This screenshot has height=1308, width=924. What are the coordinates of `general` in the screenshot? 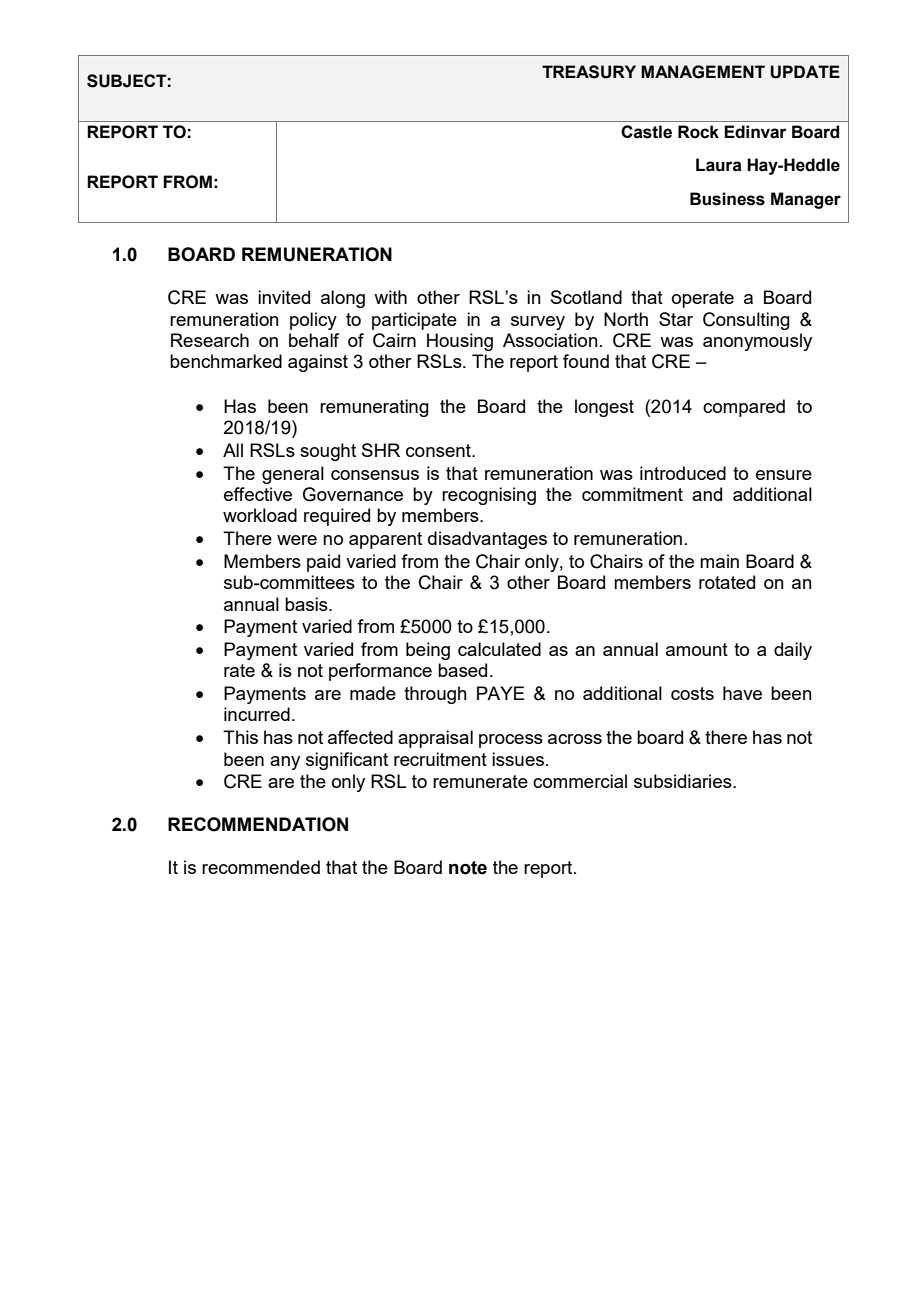 It's located at (293, 475).
